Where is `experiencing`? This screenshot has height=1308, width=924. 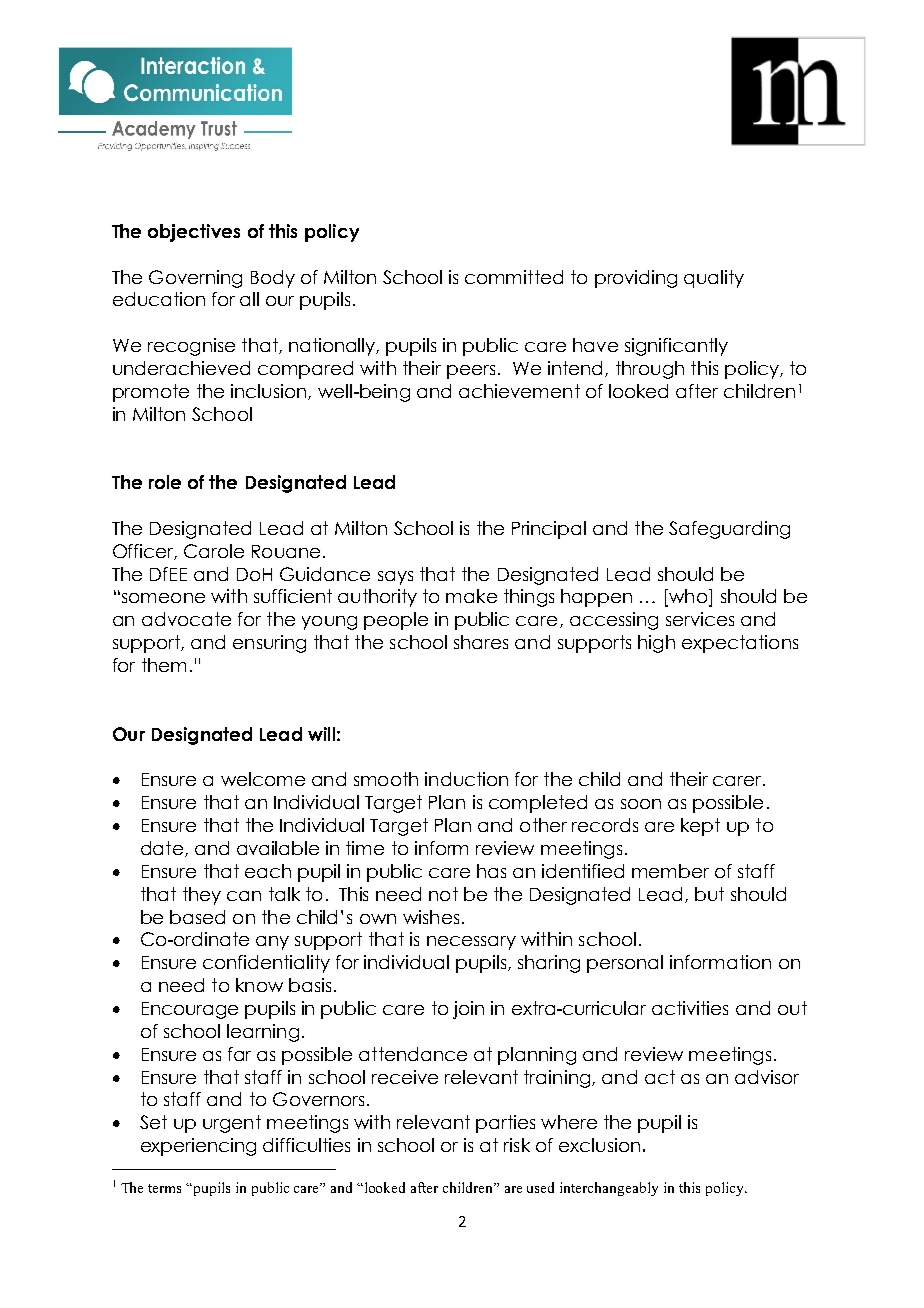 experiencing is located at coordinates (198, 1147).
